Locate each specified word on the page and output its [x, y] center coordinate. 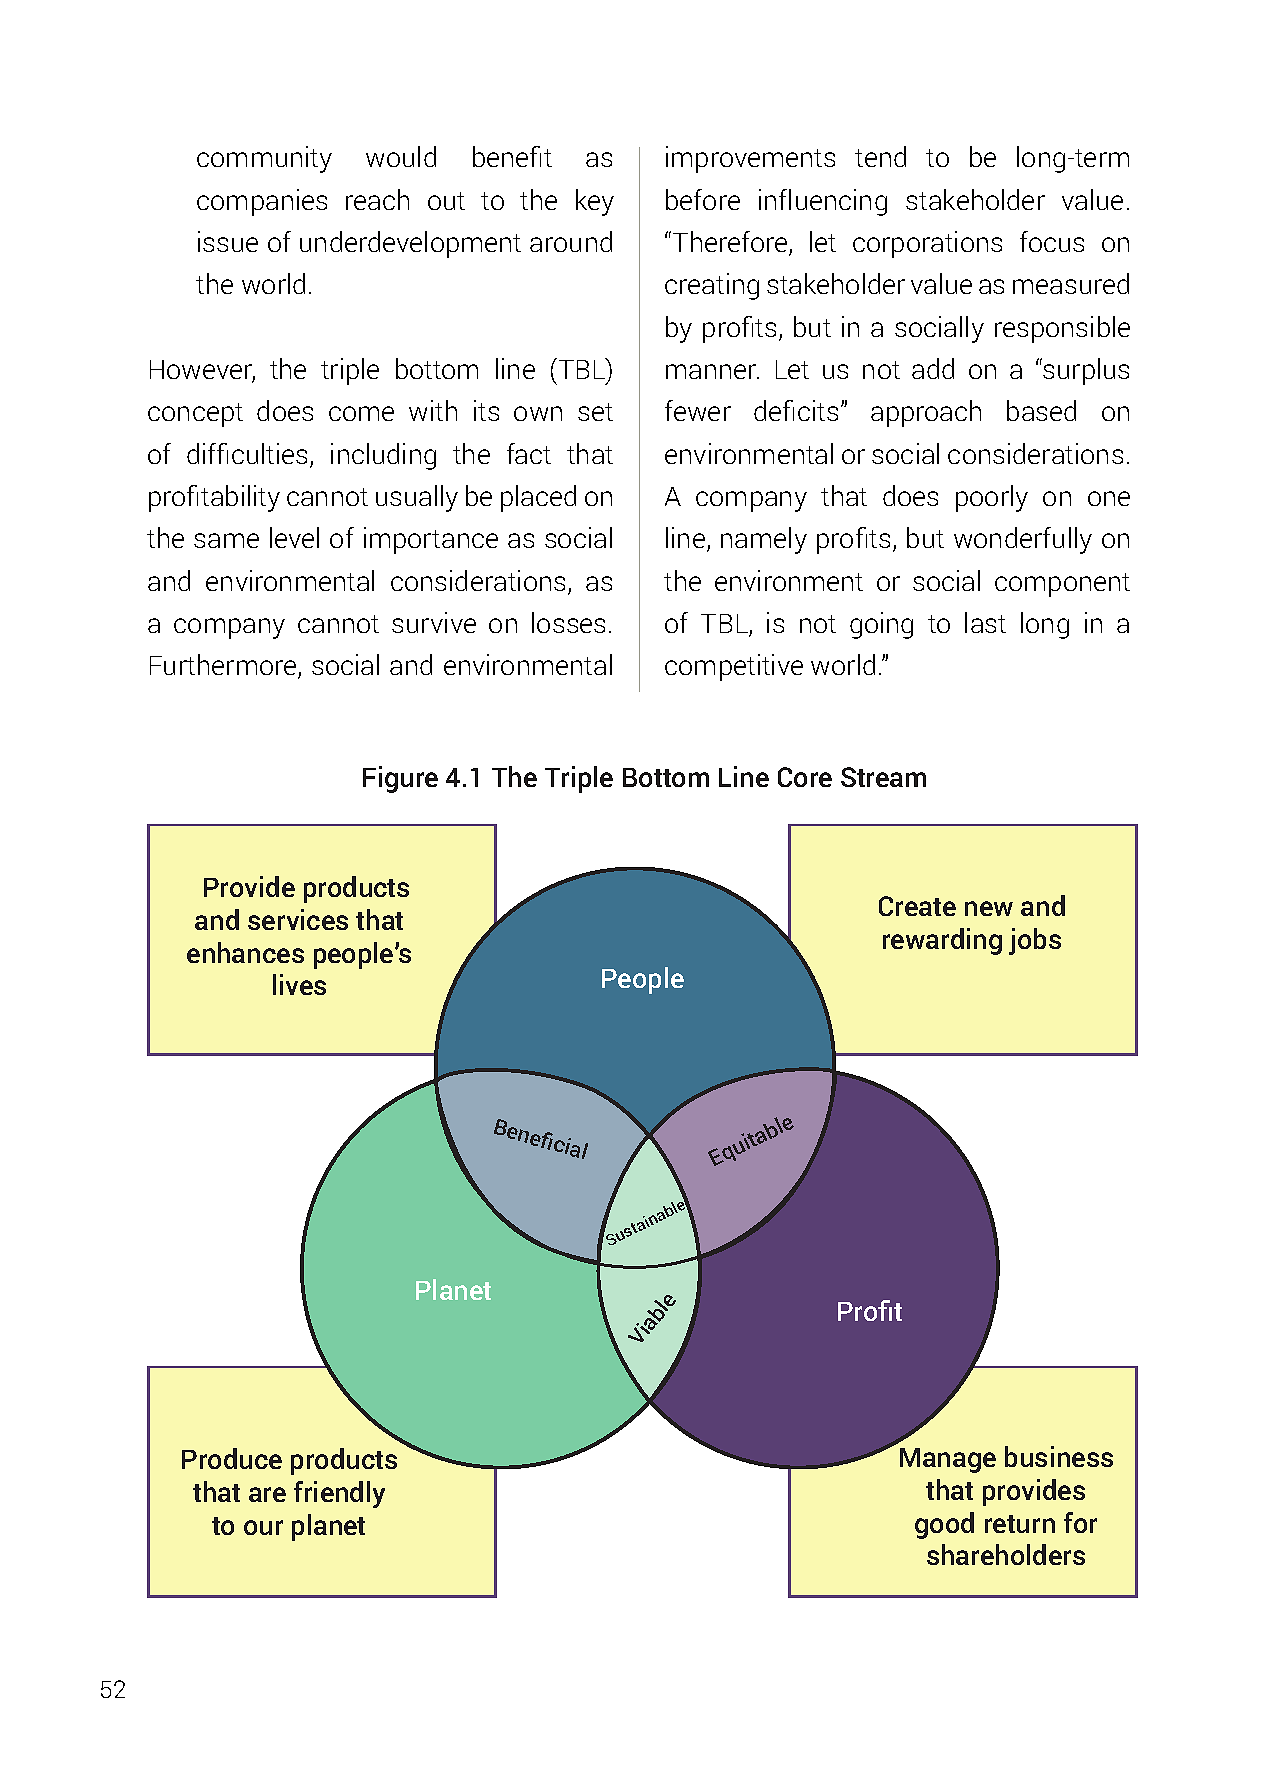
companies [262, 202]
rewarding [942, 941]
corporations [927, 244]
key [595, 202]
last [985, 622]
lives [299, 984]
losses [568, 622]
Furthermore [224, 666]
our [263, 1527]
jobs [1035, 941]
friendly [339, 1494]
